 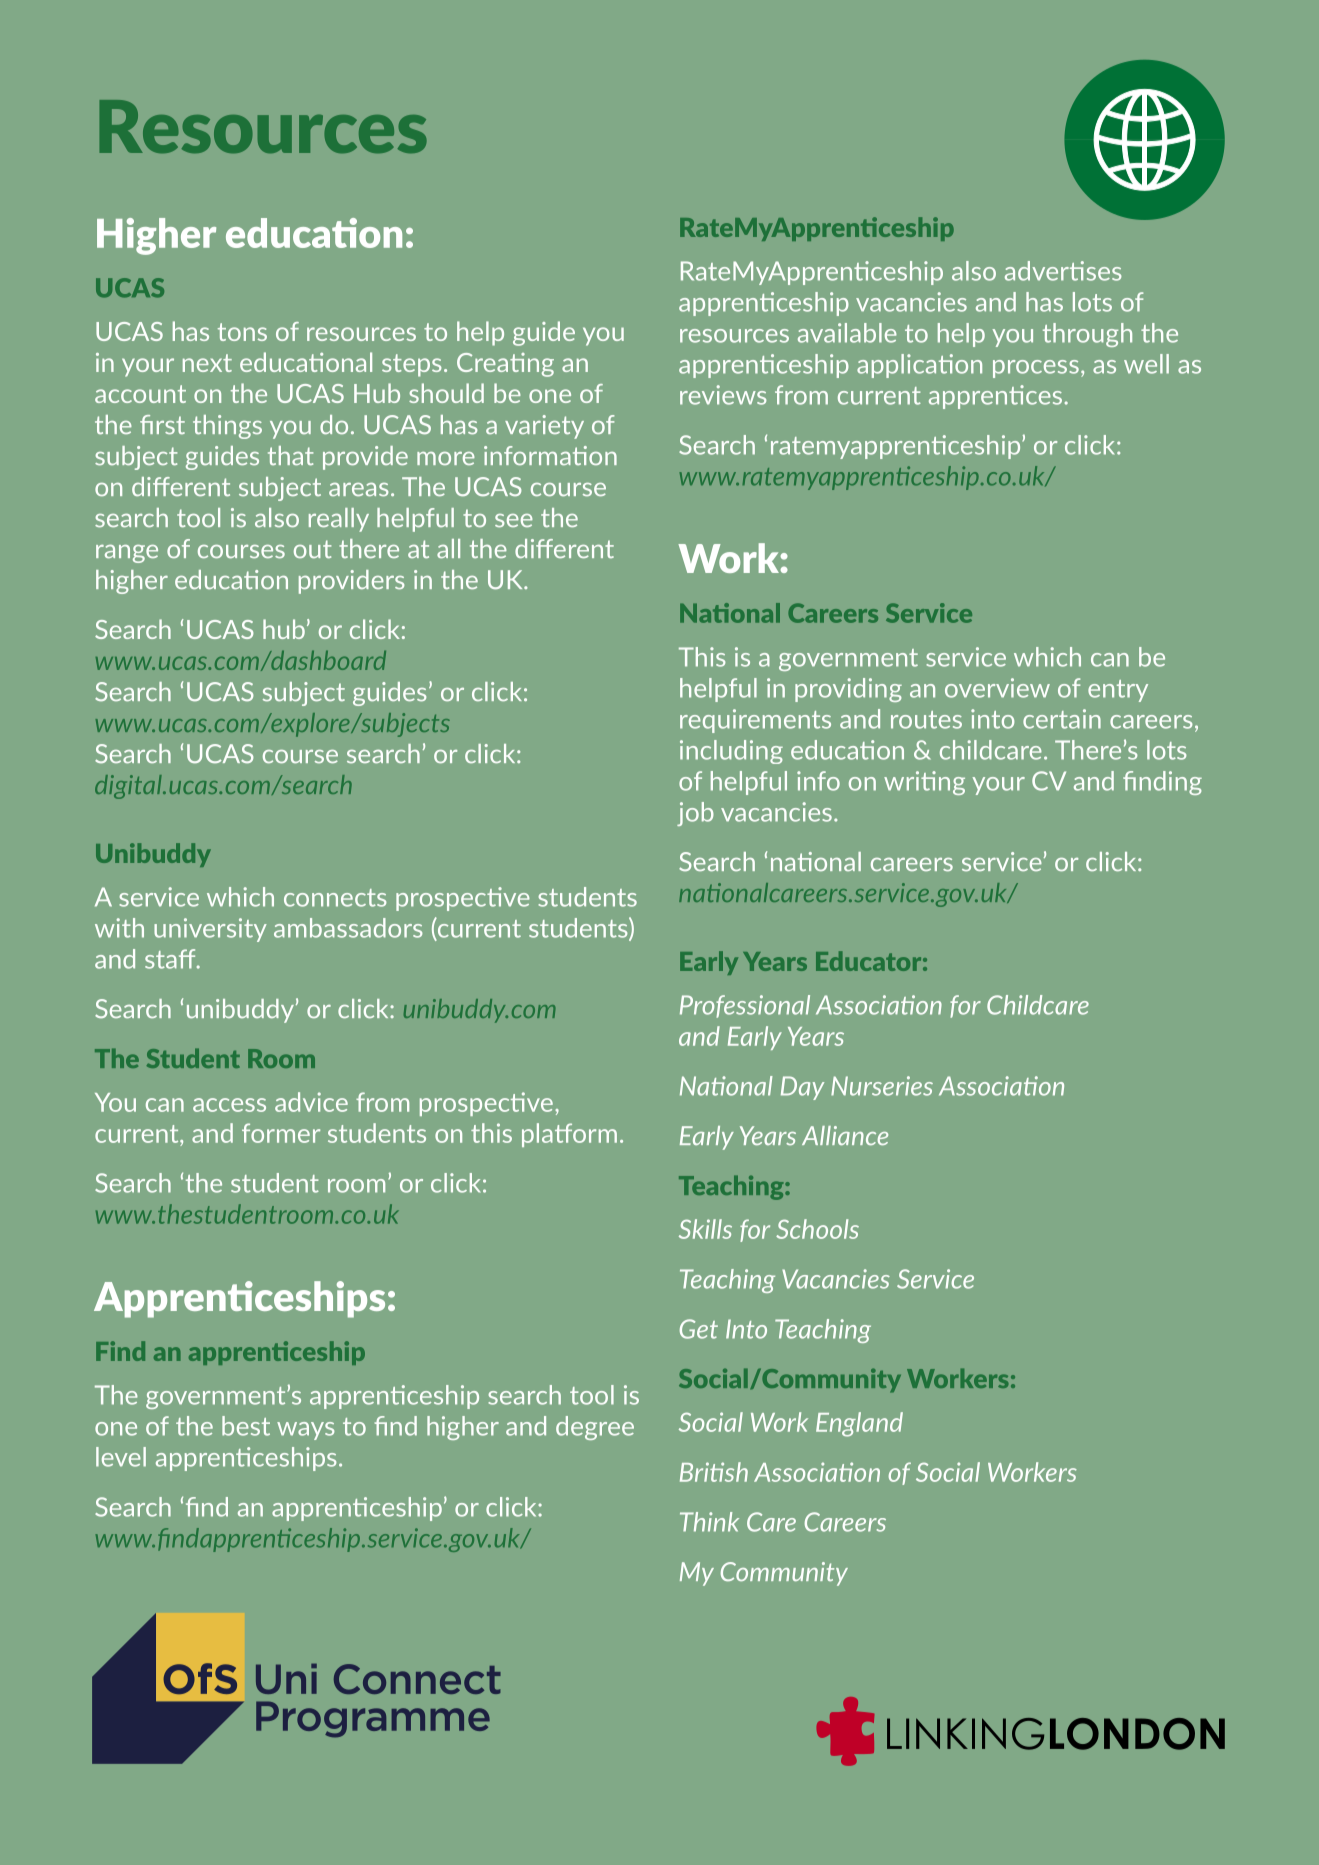 I want to click on Nurseries, so click(x=882, y=1086).
